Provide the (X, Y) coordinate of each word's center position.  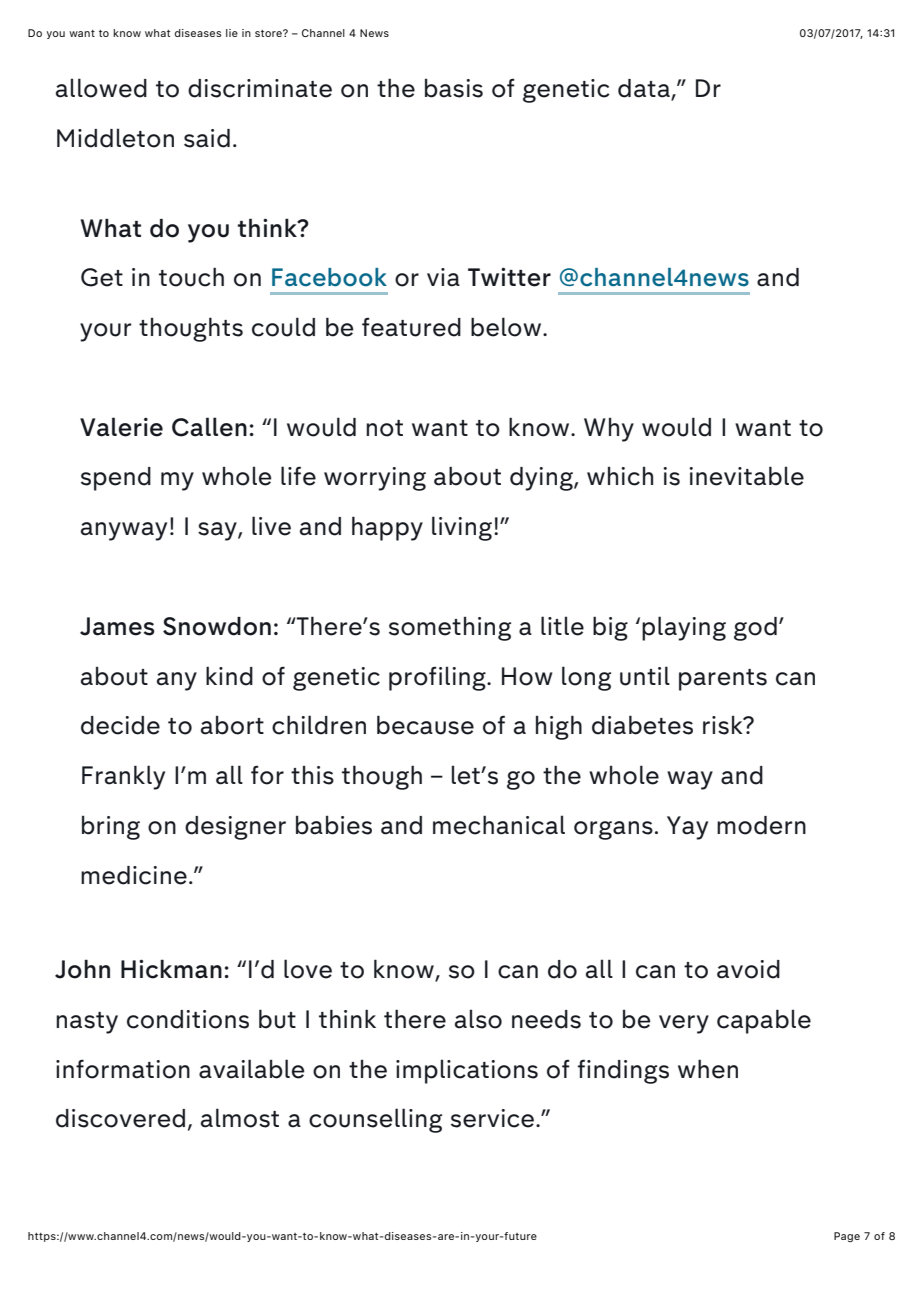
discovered (120, 1118)
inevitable (746, 476)
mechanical (499, 825)
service (492, 1118)
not (384, 428)
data (645, 89)
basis (454, 88)
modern (761, 825)
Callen (209, 427)
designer (235, 828)
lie (232, 33)
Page (847, 1237)
